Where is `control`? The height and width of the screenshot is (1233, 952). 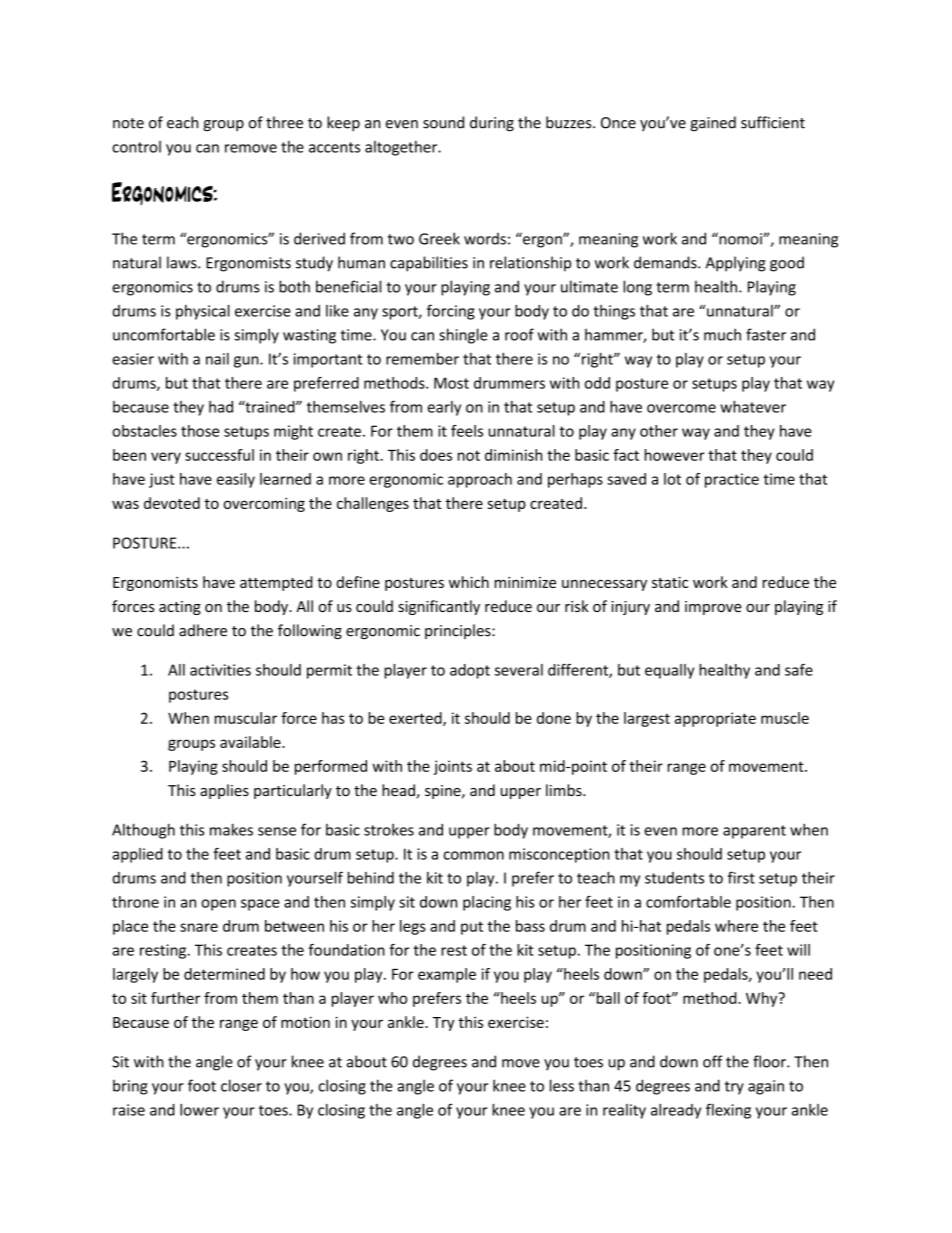
control is located at coordinates (136, 147).
